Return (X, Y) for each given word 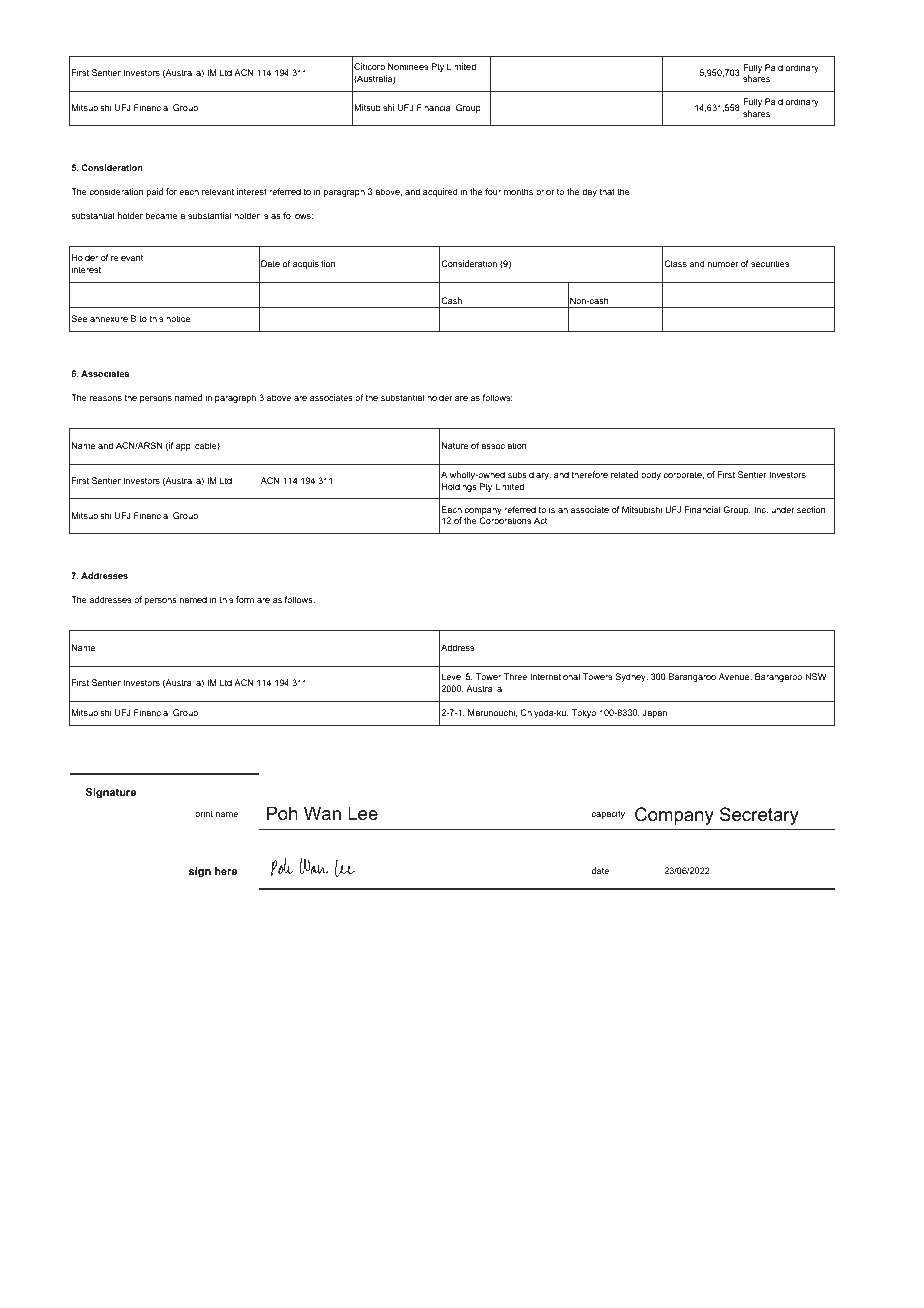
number (723, 263)
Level (452, 676)
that (607, 191)
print (204, 814)
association (504, 445)
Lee (363, 813)
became (162, 215)
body (651, 475)
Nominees (408, 66)
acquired (440, 192)
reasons (106, 398)
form (245, 599)
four (493, 191)
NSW (815, 676)
